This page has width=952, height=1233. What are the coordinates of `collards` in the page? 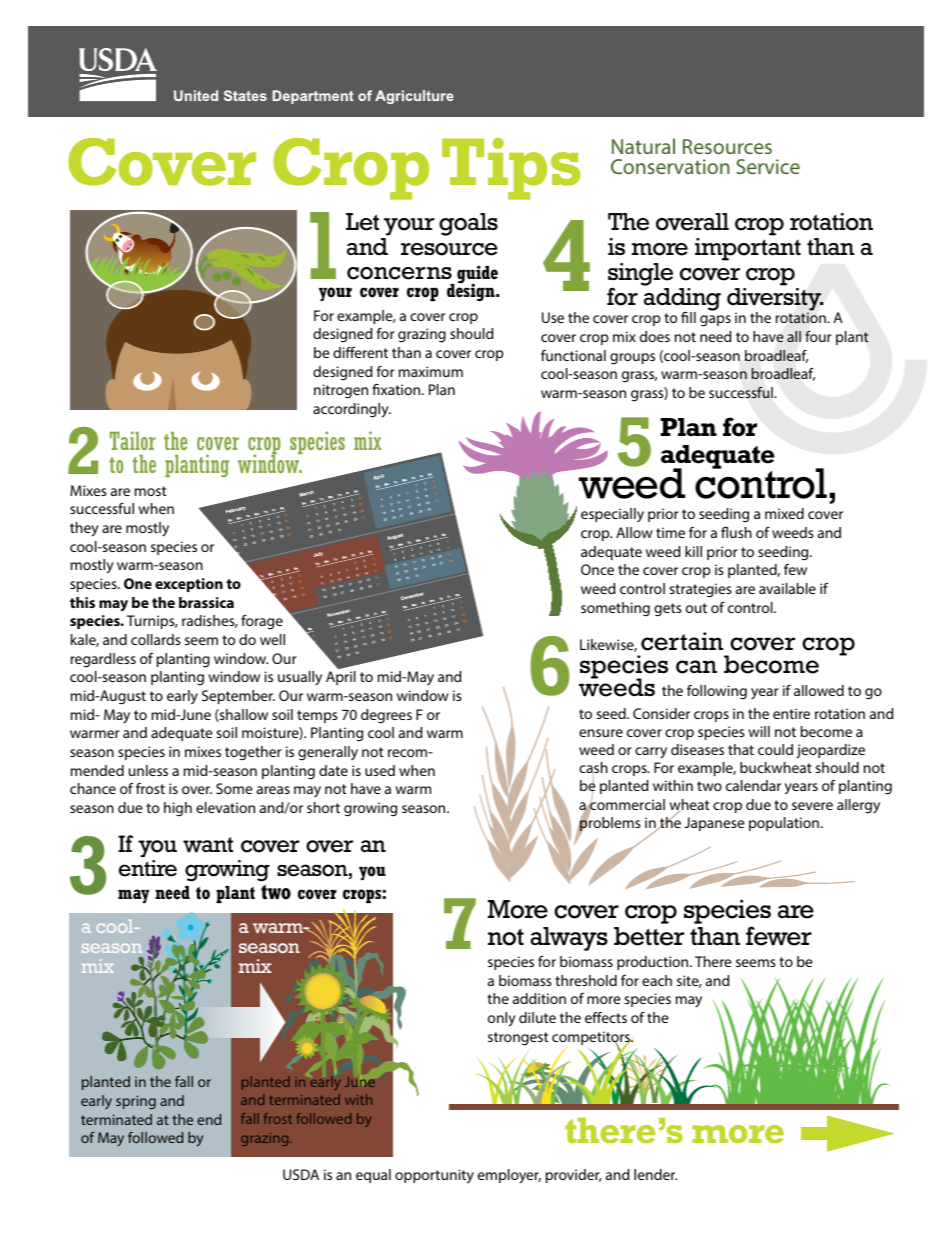 It's located at (156, 639).
